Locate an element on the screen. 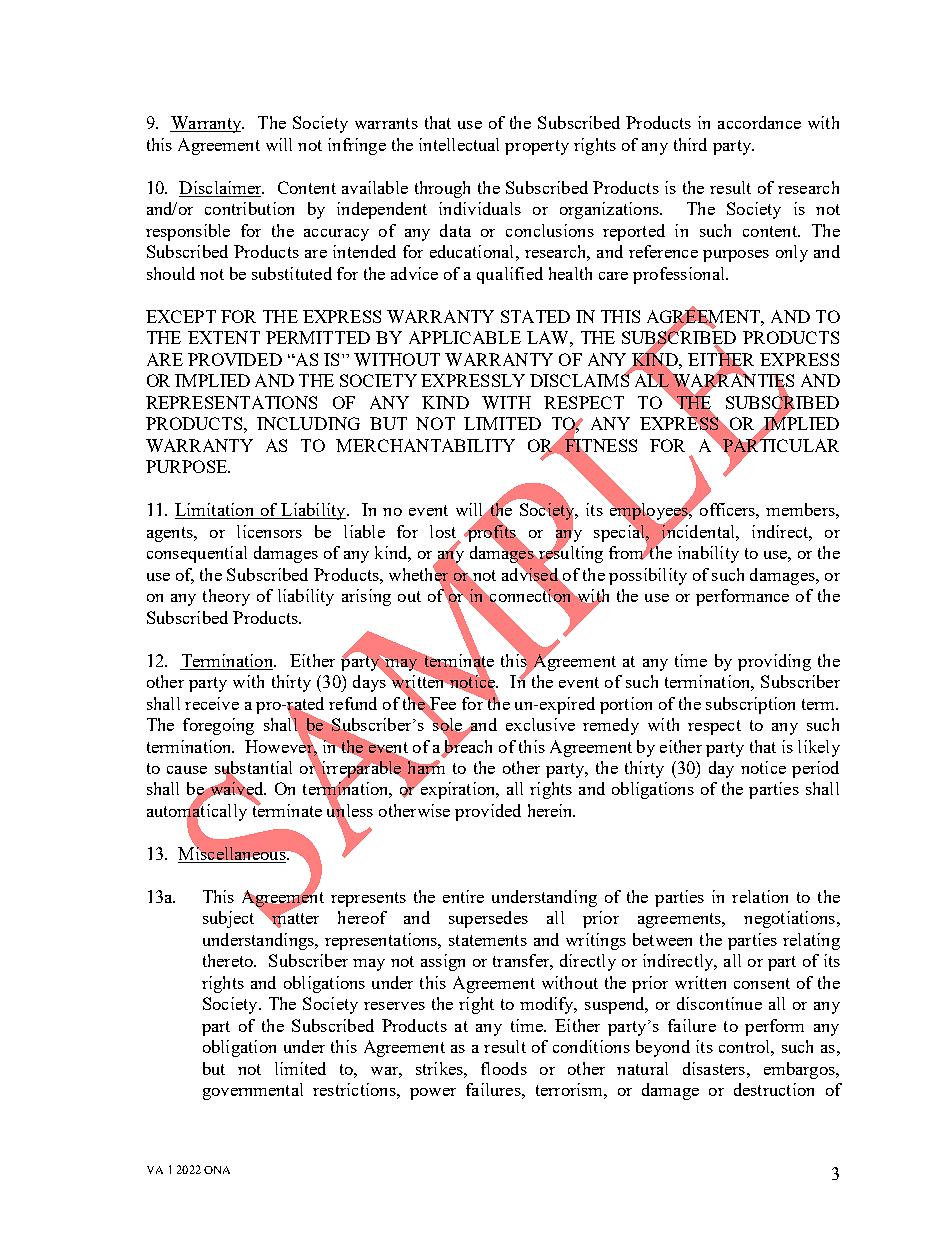 This screenshot has height=1233, width=952. intellectual is located at coordinates (459, 144).
